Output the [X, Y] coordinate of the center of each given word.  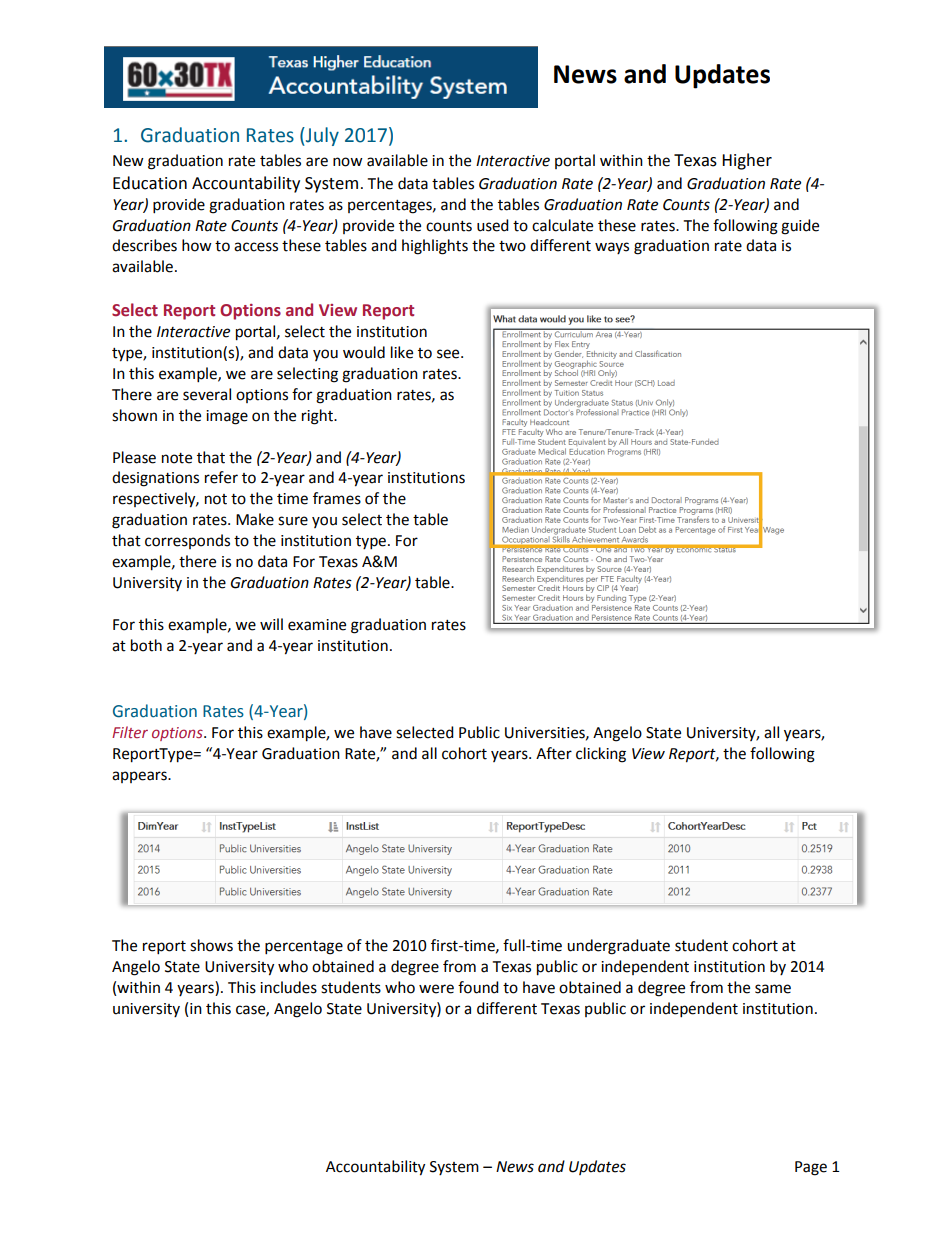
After [554, 753]
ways [612, 248]
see [449, 354]
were [436, 989]
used [493, 225]
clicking [601, 755]
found [478, 987]
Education [150, 183]
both [146, 645]
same [773, 989]
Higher [747, 161]
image [227, 417]
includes [288, 987]
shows [211, 945]
